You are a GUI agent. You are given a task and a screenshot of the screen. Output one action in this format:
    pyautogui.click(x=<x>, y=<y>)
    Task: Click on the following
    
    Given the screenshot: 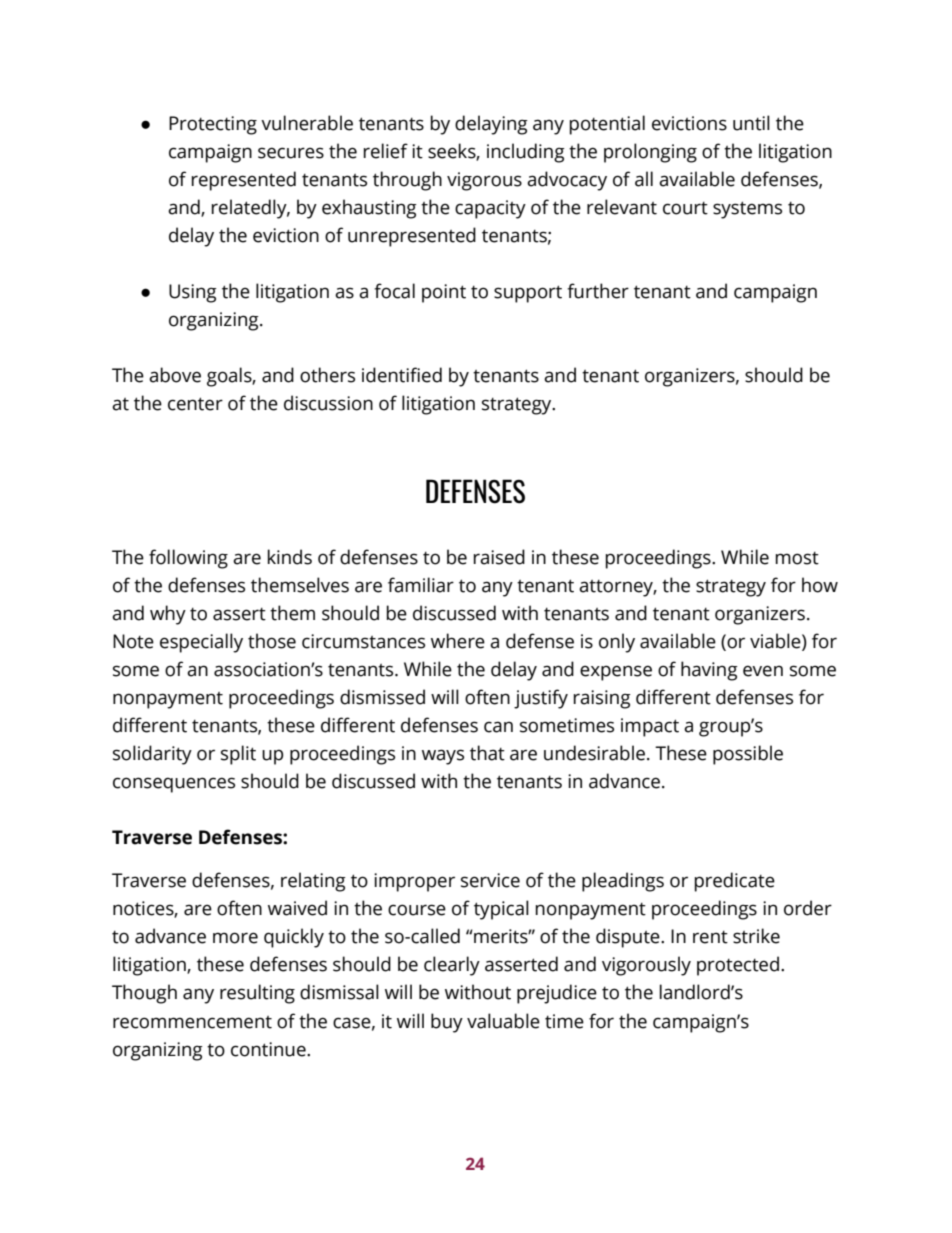 What is the action you would take?
    pyautogui.click(x=188, y=559)
